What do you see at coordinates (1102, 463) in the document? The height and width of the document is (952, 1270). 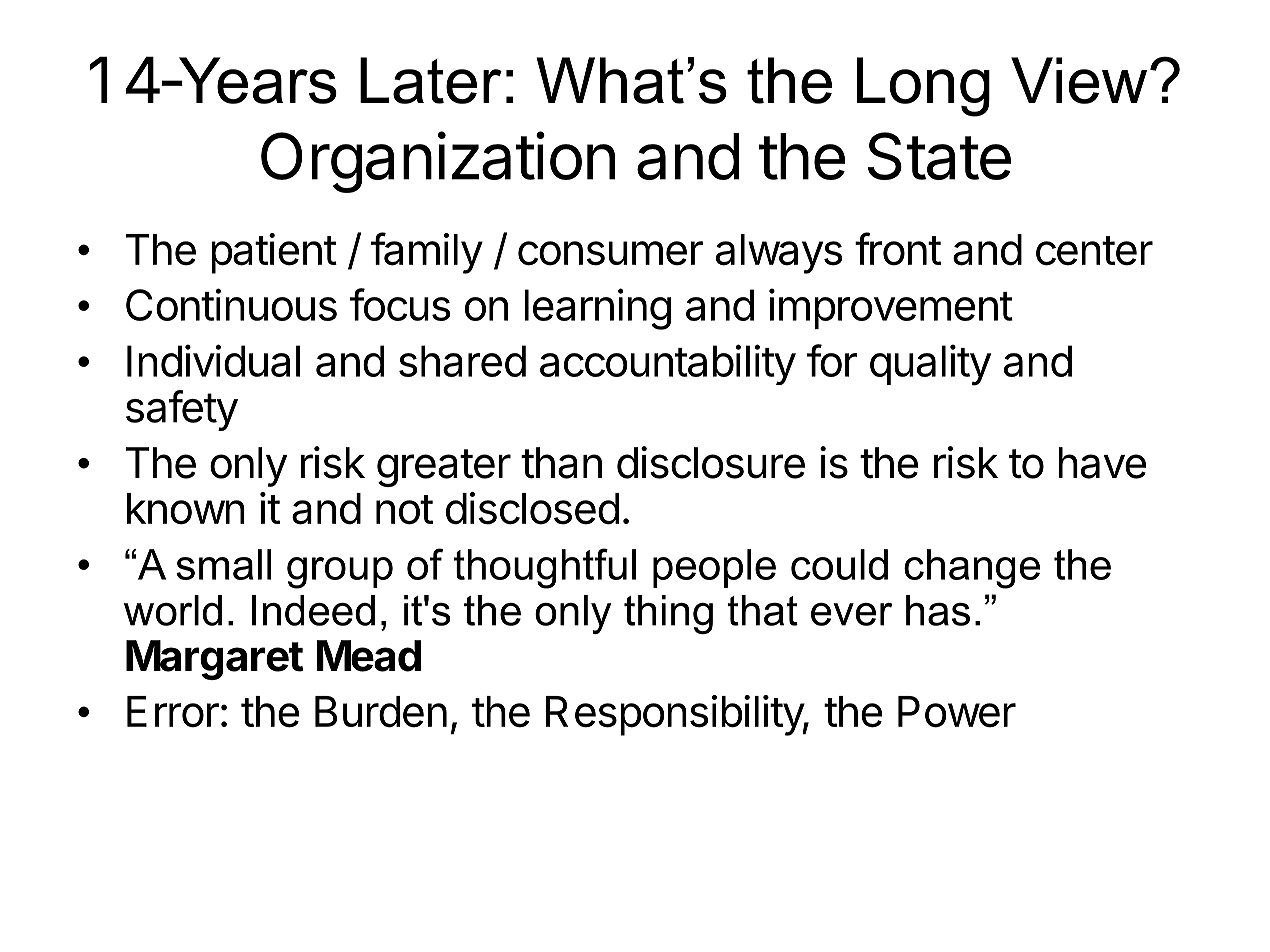 I see `have` at bounding box center [1102, 463].
